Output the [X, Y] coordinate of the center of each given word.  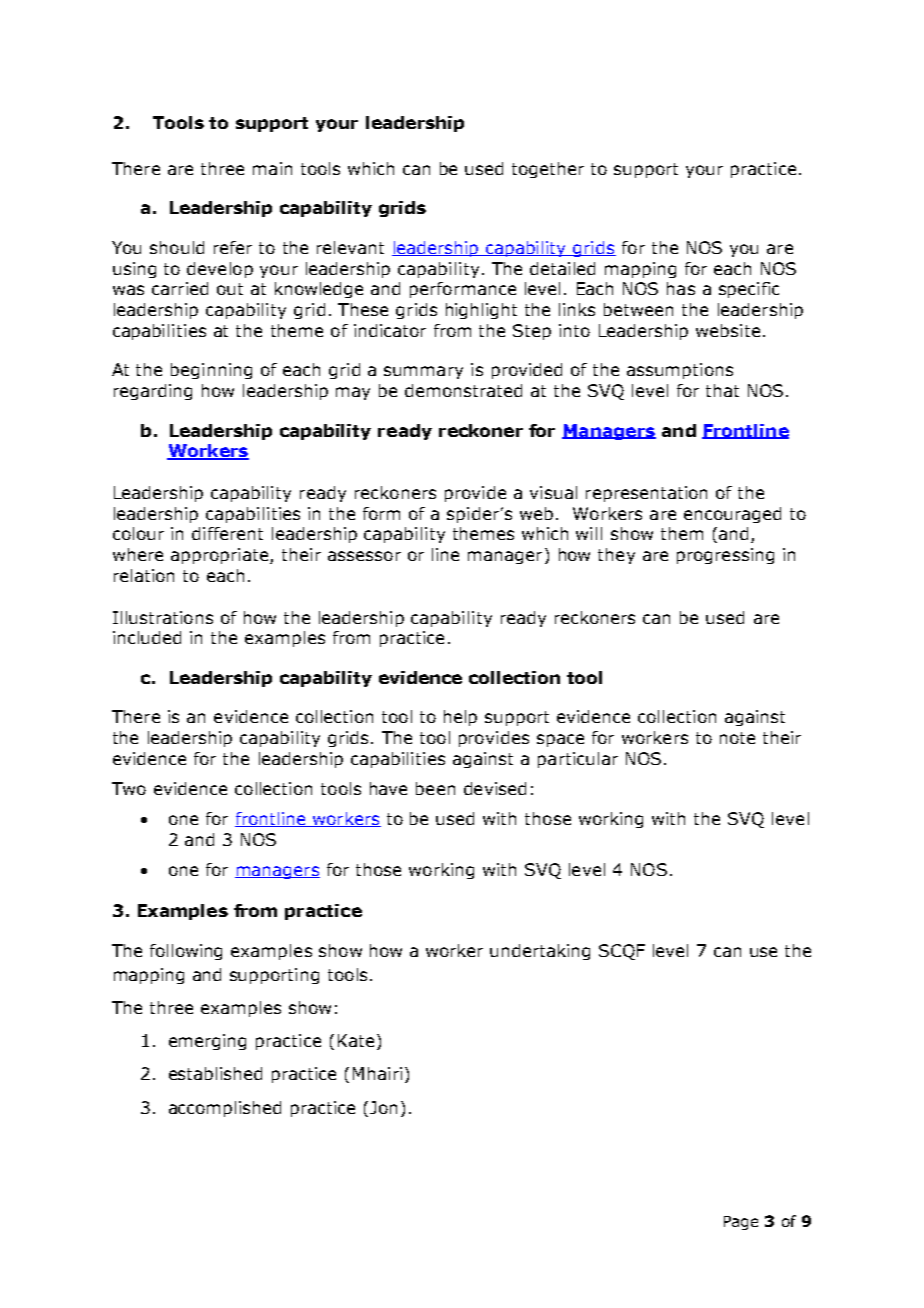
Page [741, 1223]
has [681, 288]
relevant [350, 247]
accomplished [225, 1109]
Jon [383, 1107]
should [177, 247]
